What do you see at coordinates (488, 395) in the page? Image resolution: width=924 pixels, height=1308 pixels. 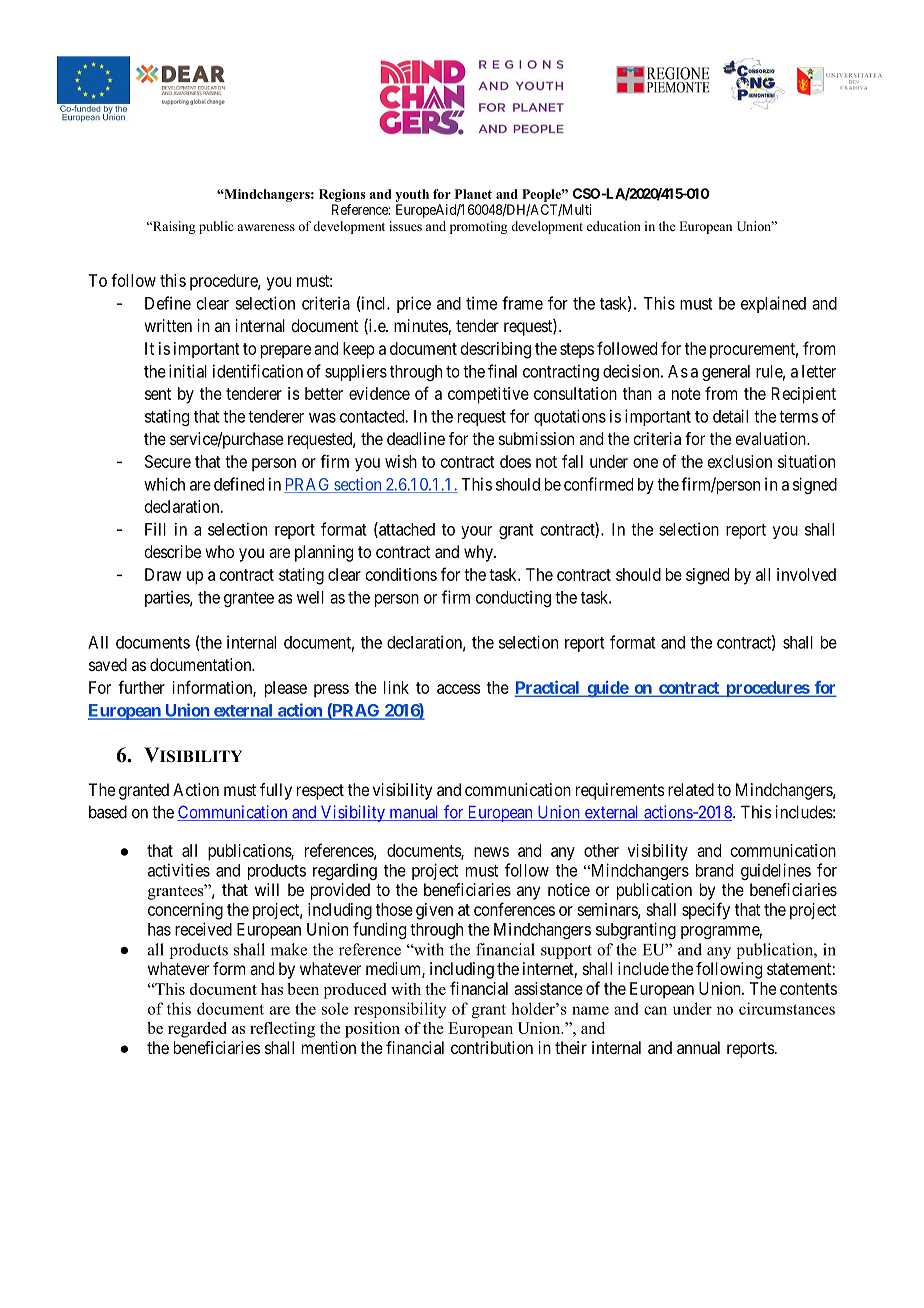 I see `competitive` at bounding box center [488, 395].
